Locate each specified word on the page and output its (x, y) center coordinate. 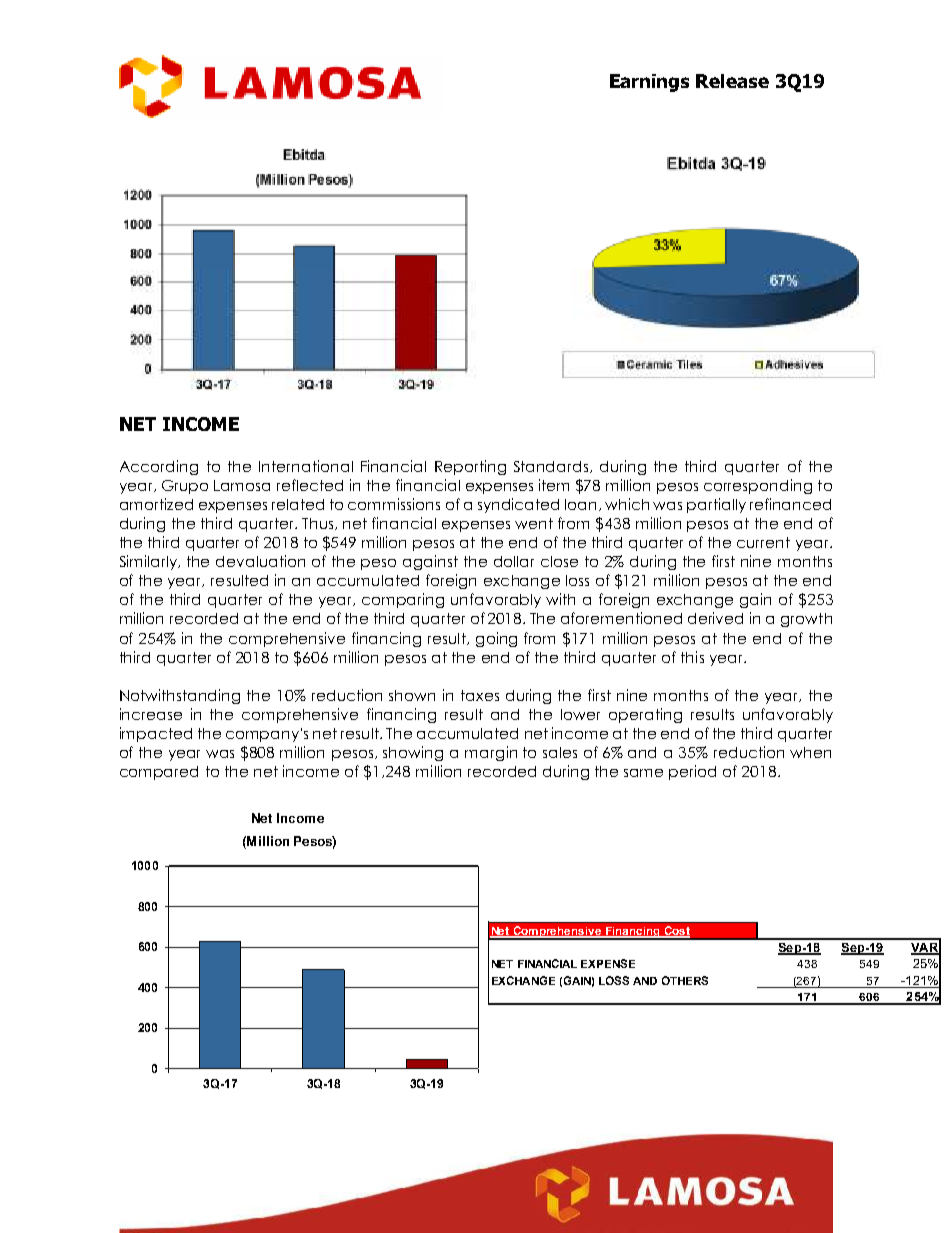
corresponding (758, 486)
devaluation (260, 561)
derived (715, 618)
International (306, 466)
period (692, 772)
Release (732, 81)
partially (716, 505)
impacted (156, 734)
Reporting (470, 467)
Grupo (185, 487)
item (554, 485)
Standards (552, 467)
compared (159, 773)
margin (491, 753)
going (496, 639)
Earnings (649, 83)
